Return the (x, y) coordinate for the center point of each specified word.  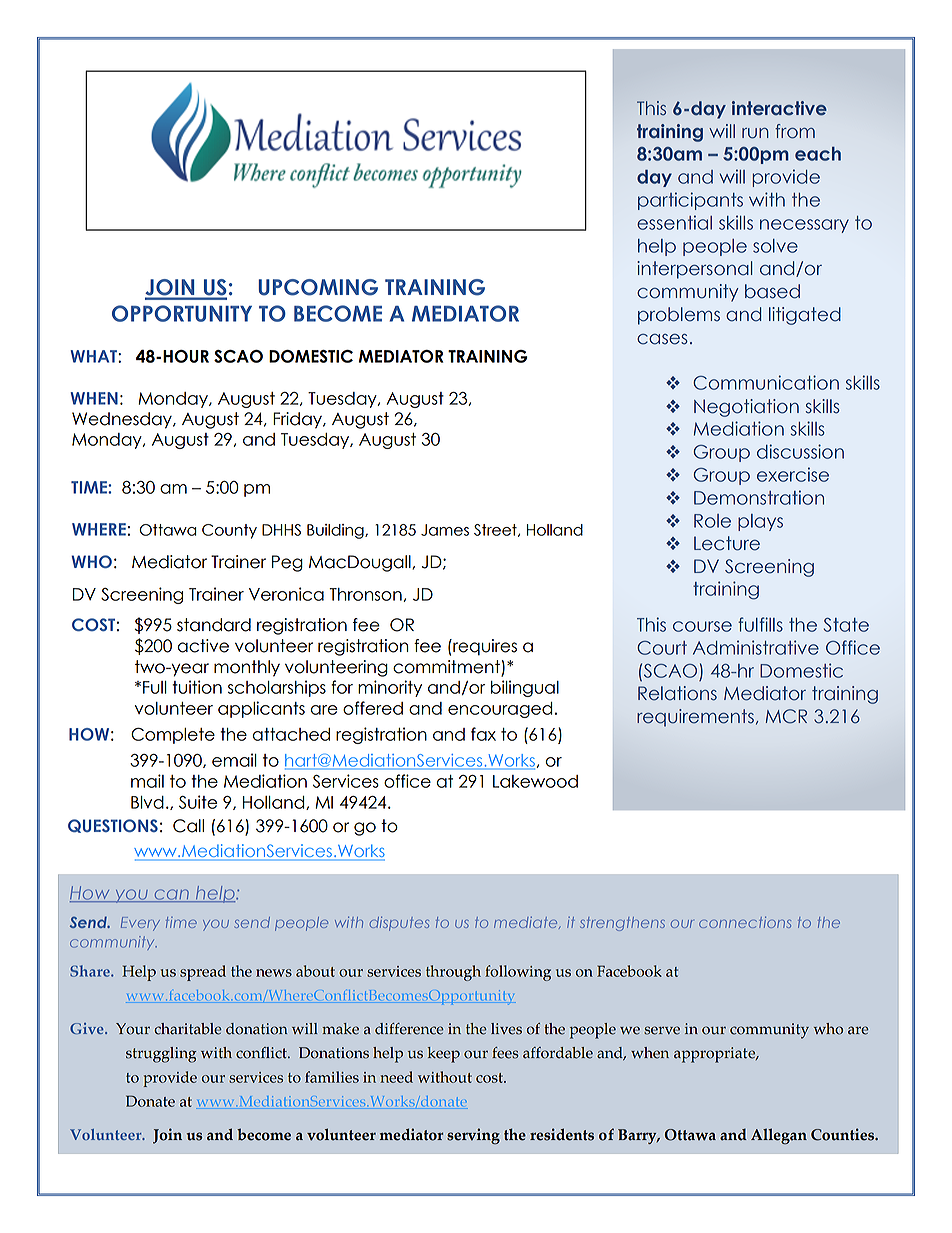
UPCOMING (318, 287)
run (755, 133)
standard (214, 625)
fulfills (760, 624)
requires (484, 647)
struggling (161, 1055)
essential (674, 222)
